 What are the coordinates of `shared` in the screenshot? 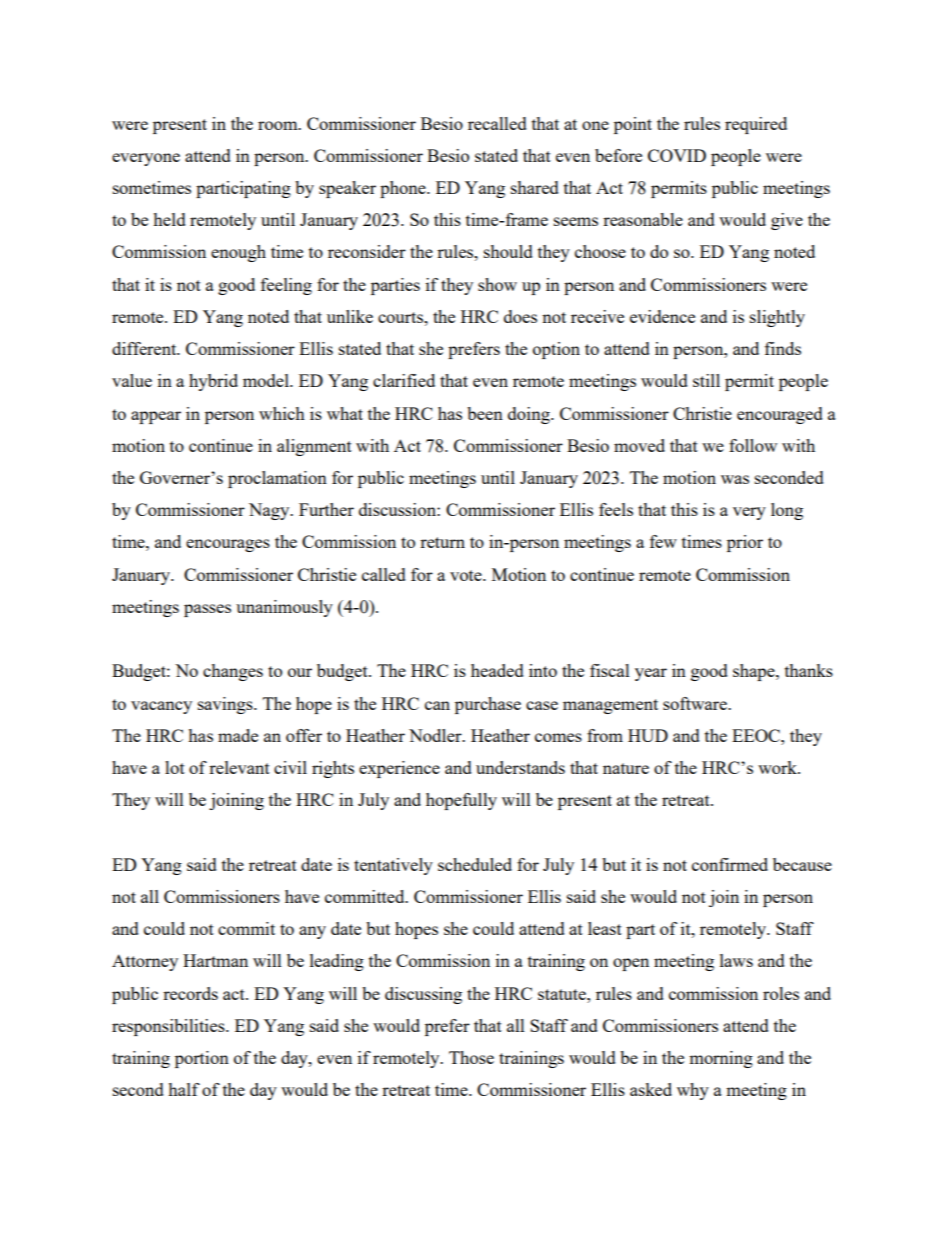 It's located at (535, 187).
